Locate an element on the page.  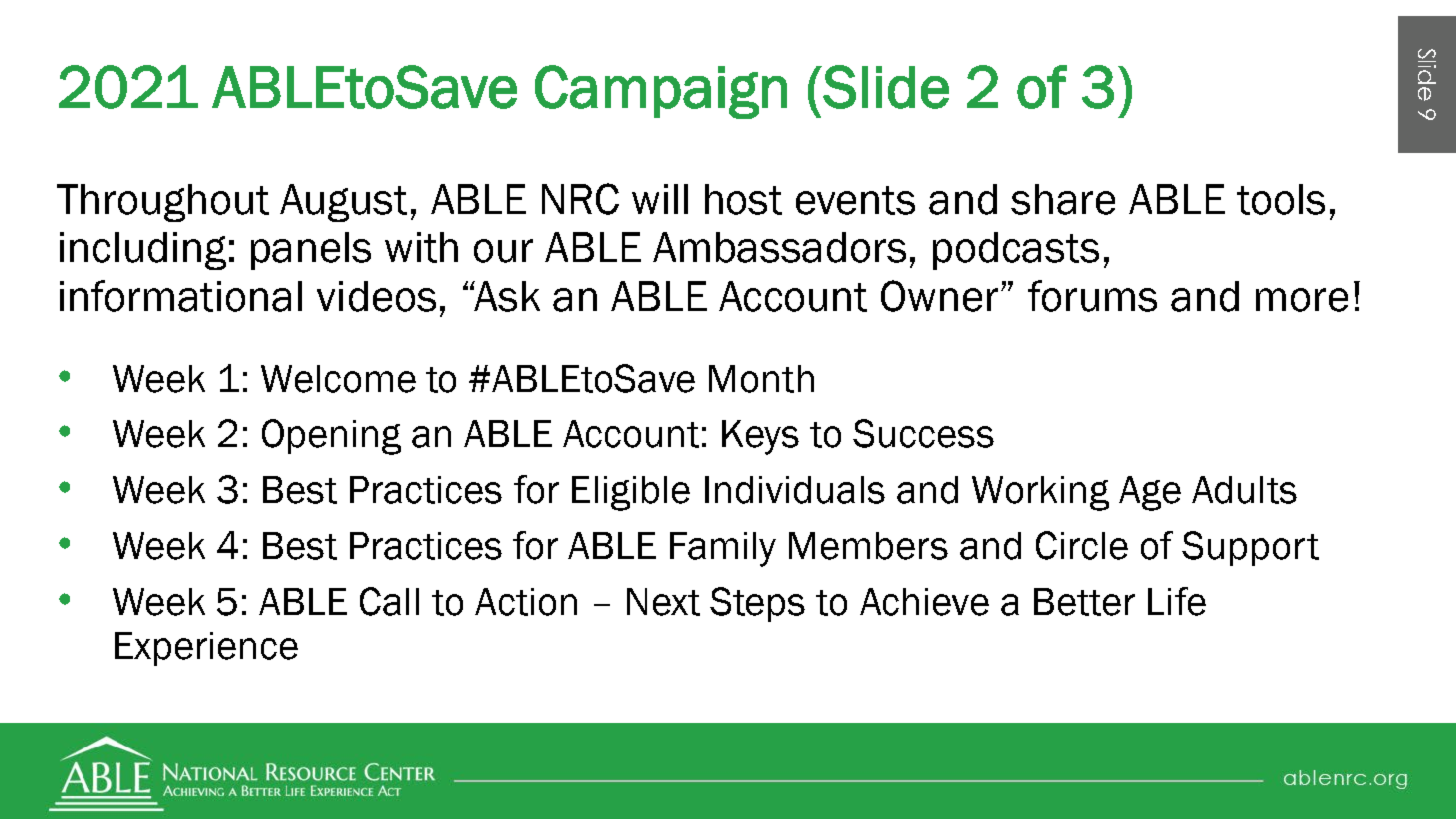
Opening is located at coordinates (331, 437).
